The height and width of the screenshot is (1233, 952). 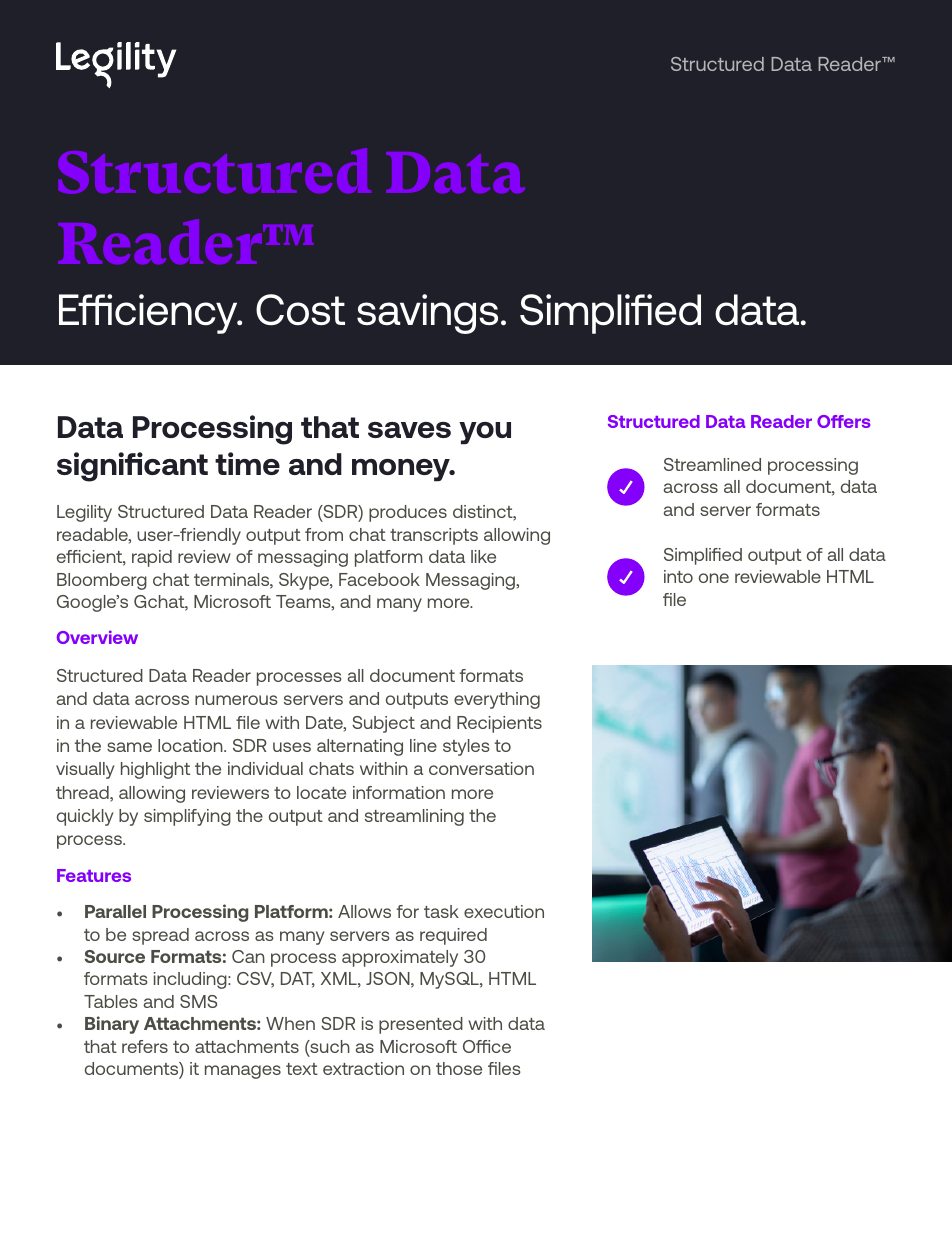 I want to click on conversation, so click(x=481, y=768).
